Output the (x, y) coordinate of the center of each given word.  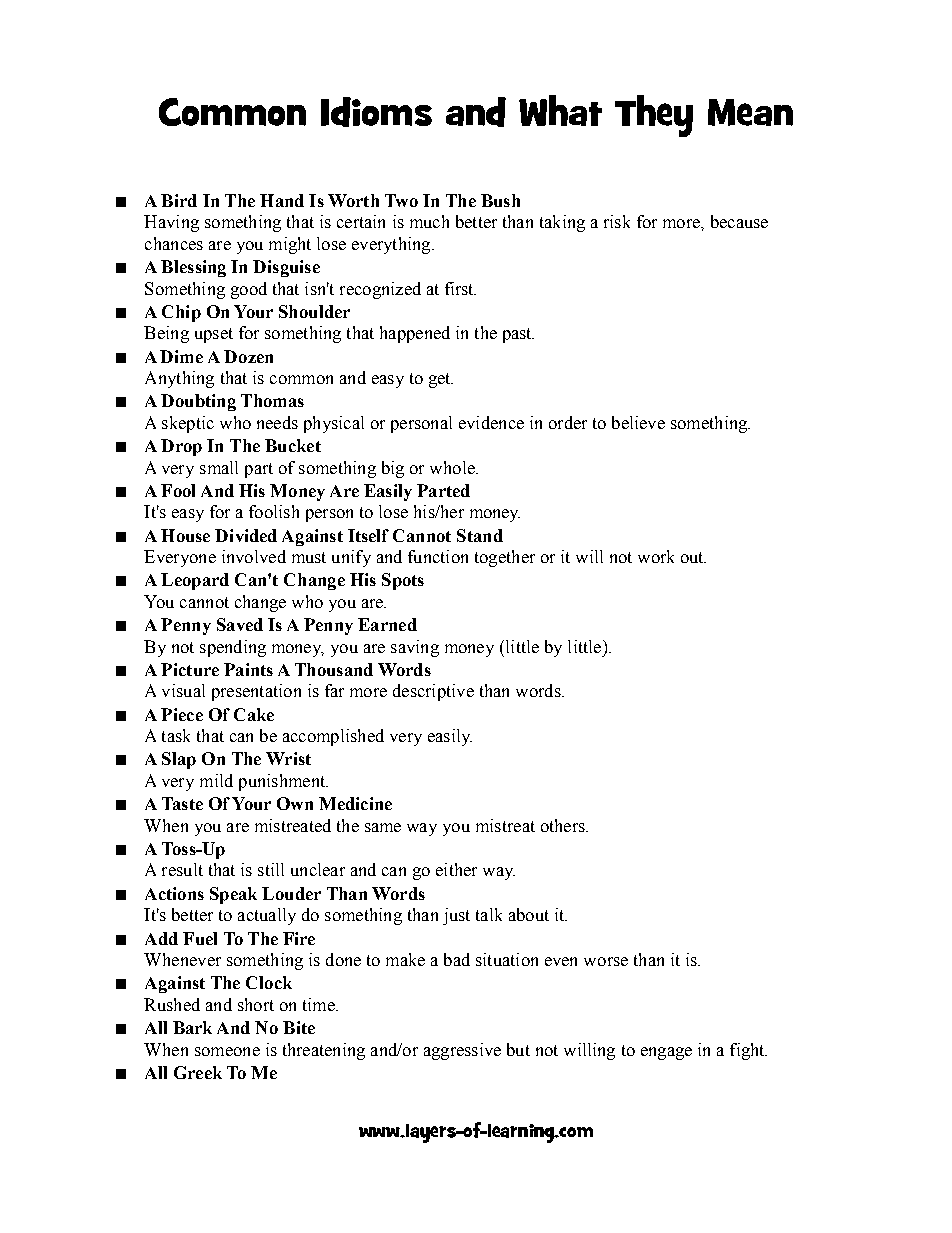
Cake (254, 714)
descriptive (433, 692)
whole (453, 467)
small (219, 467)
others (564, 825)
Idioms (376, 112)
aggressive (462, 1051)
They (654, 116)
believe (638, 422)
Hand (282, 200)
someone (227, 1051)
